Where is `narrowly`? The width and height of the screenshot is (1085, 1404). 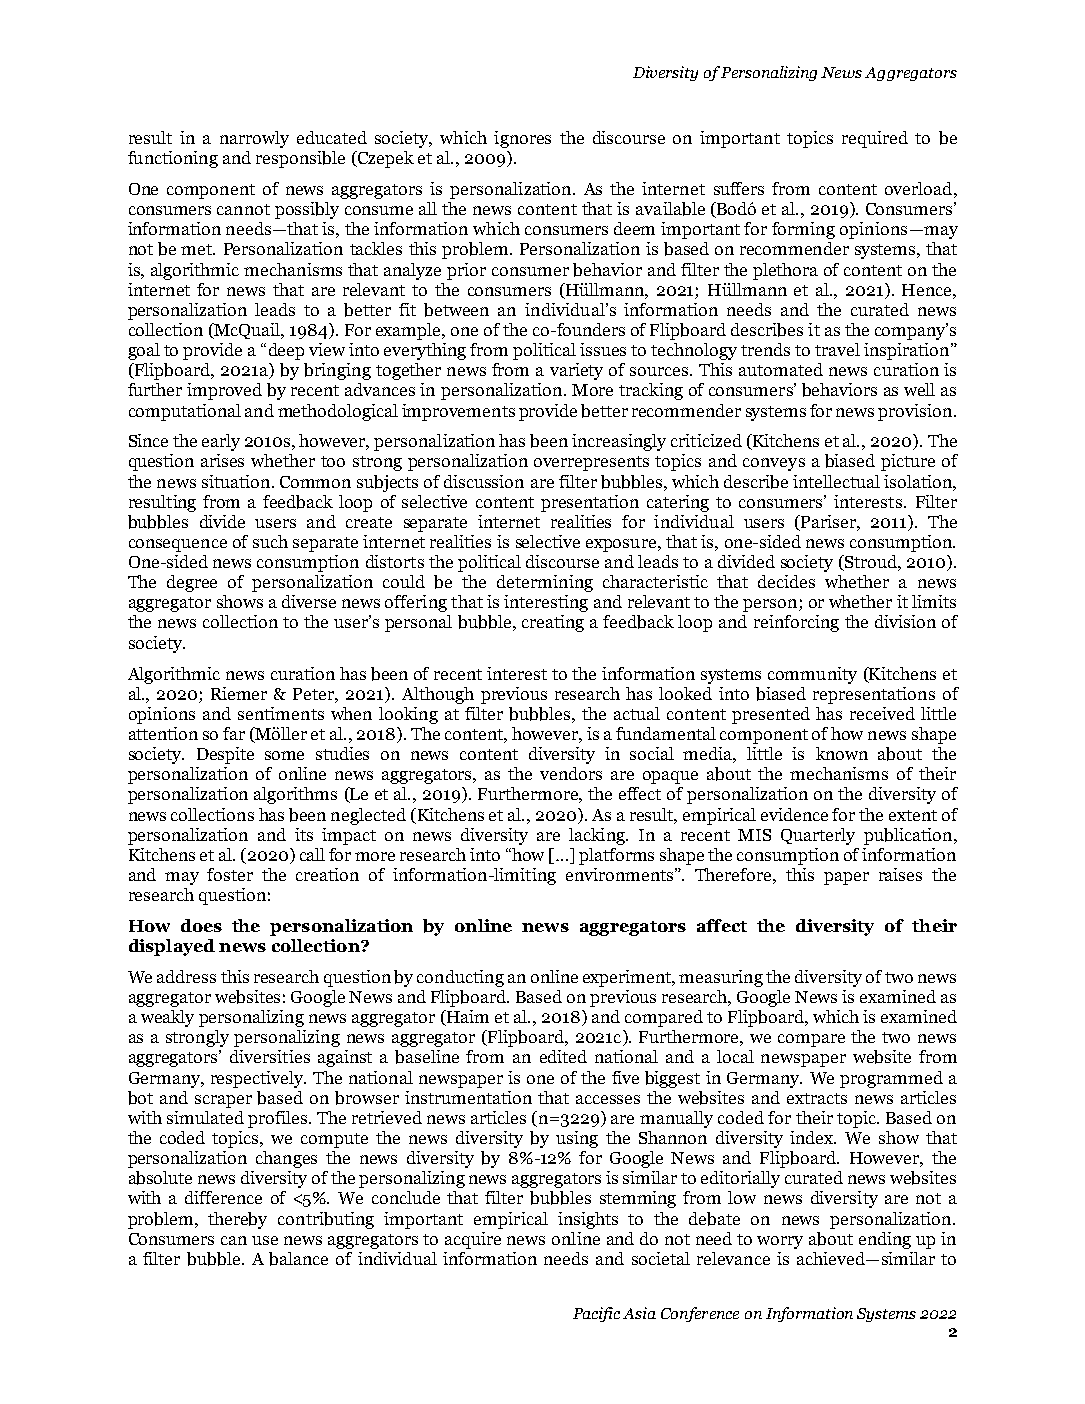 narrowly is located at coordinates (254, 139).
